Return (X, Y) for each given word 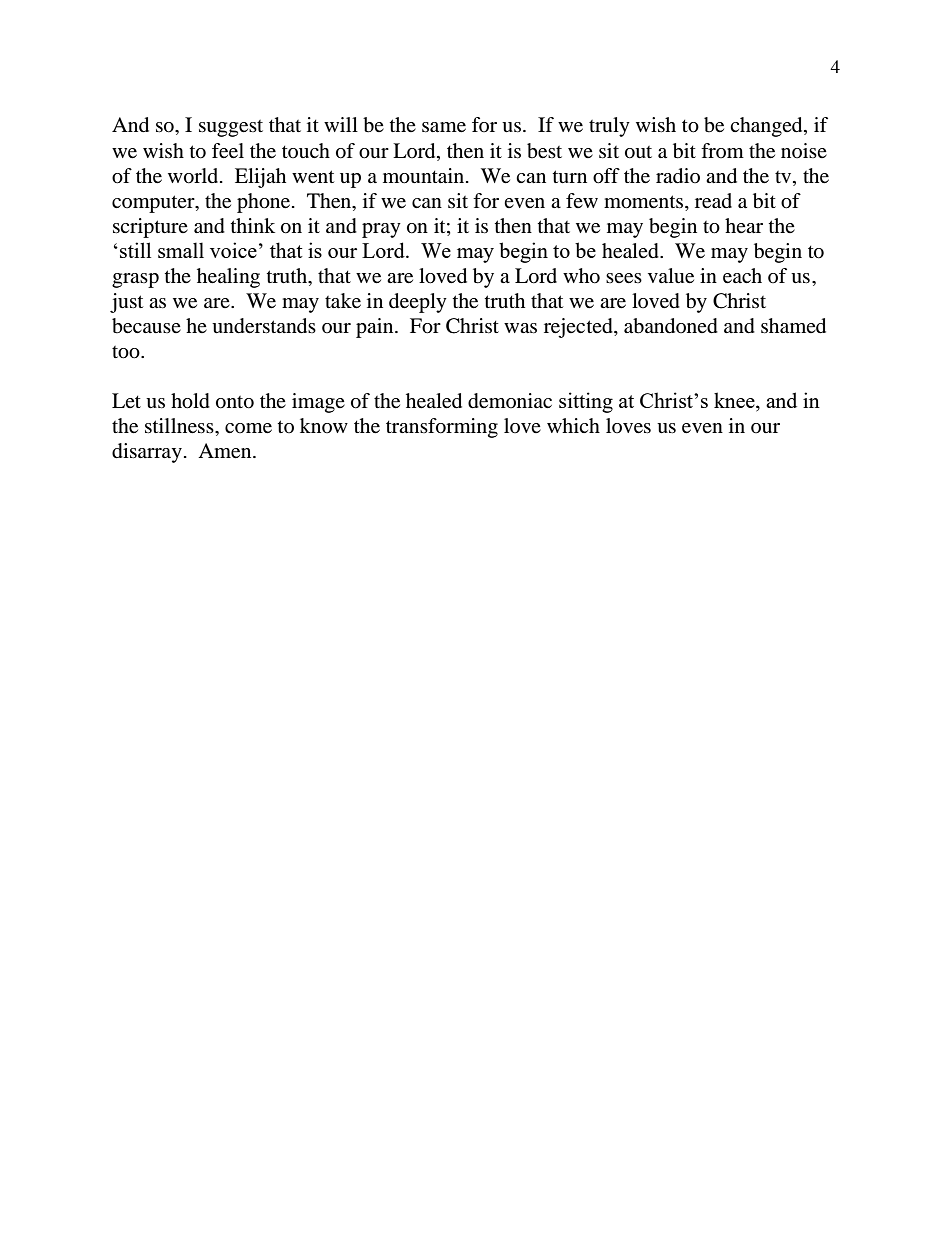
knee (735, 401)
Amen (226, 451)
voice (233, 250)
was (520, 328)
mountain (425, 176)
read (713, 201)
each (742, 276)
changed (767, 127)
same (444, 127)
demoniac (510, 401)
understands (264, 326)
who (581, 276)
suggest (231, 128)
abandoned (671, 326)
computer (154, 204)
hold (190, 401)
